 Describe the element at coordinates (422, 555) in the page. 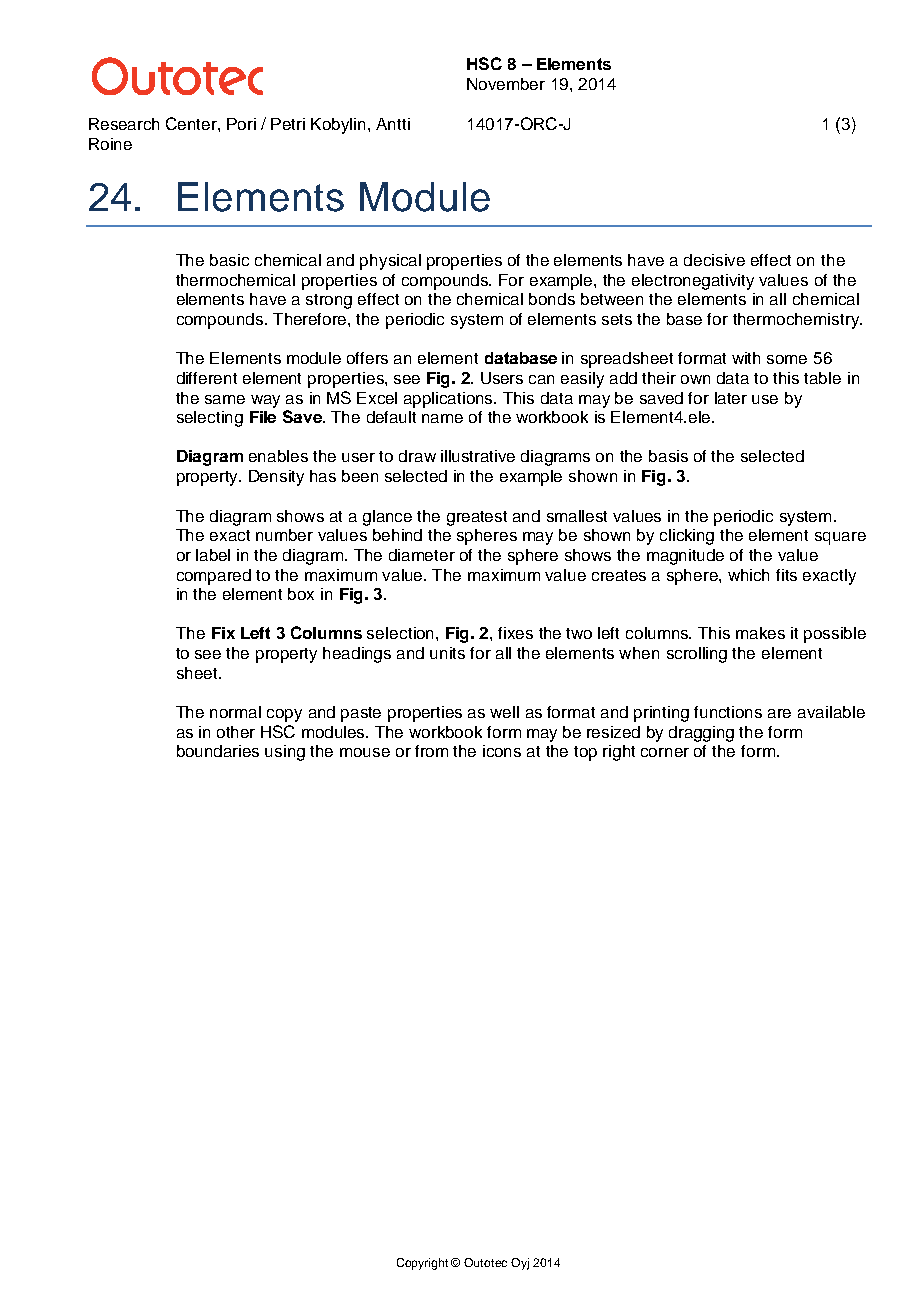

I see `diameter` at that location.
